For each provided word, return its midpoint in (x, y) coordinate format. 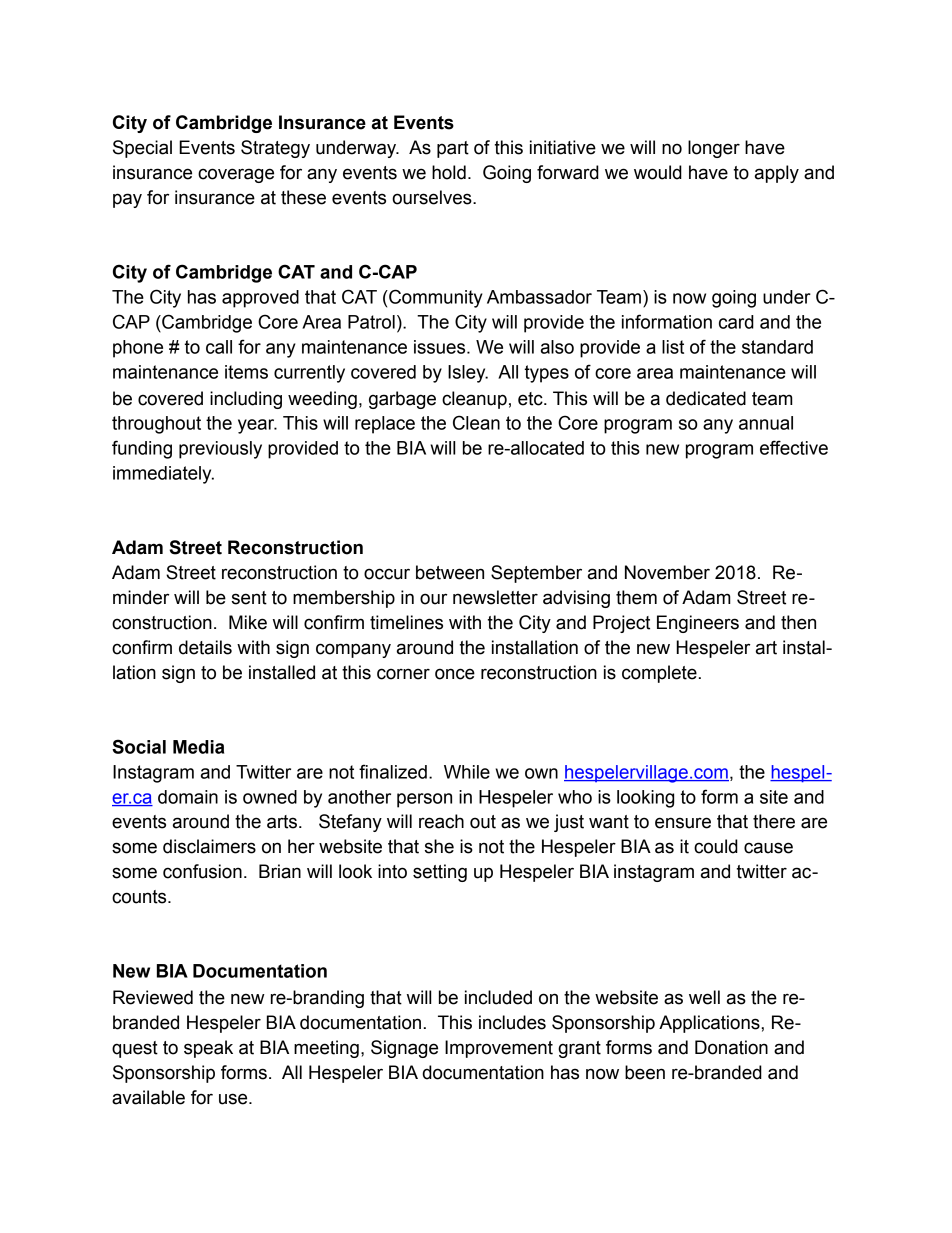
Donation (731, 1047)
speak (208, 1049)
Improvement (499, 1049)
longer (714, 149)
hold (449, 172)
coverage (236, 175)
